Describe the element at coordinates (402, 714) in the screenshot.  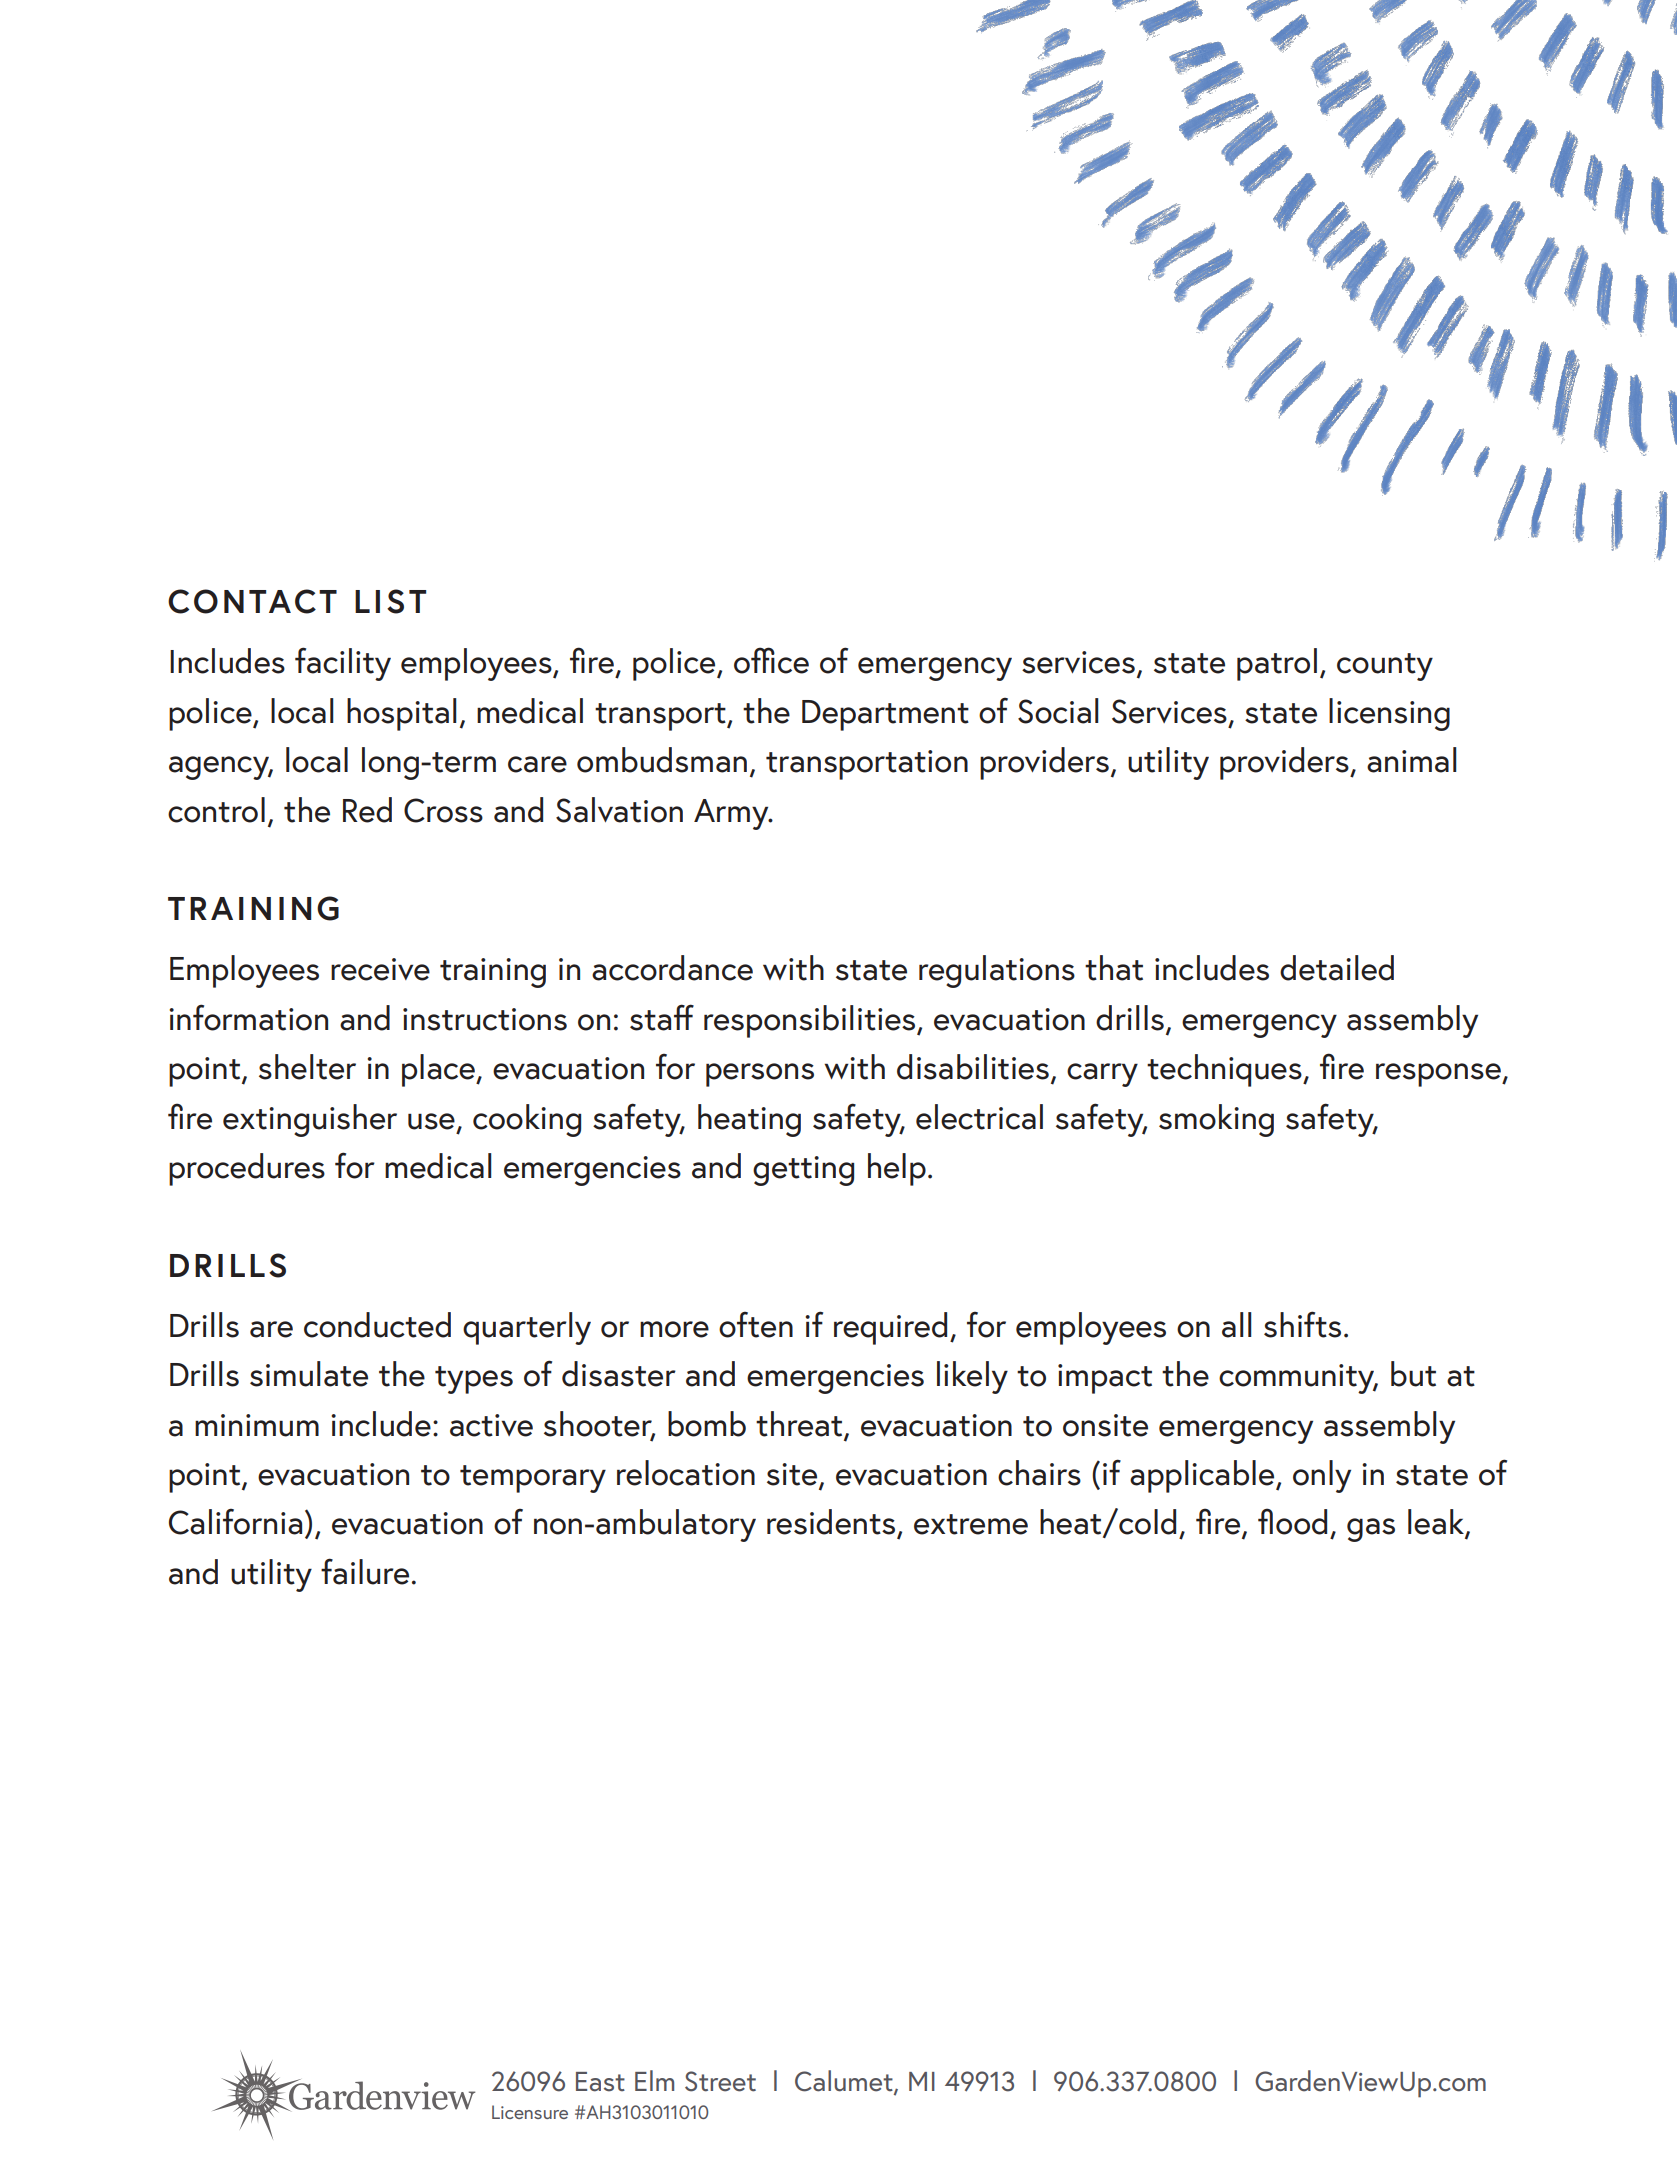
I see `hospital` at that location.
